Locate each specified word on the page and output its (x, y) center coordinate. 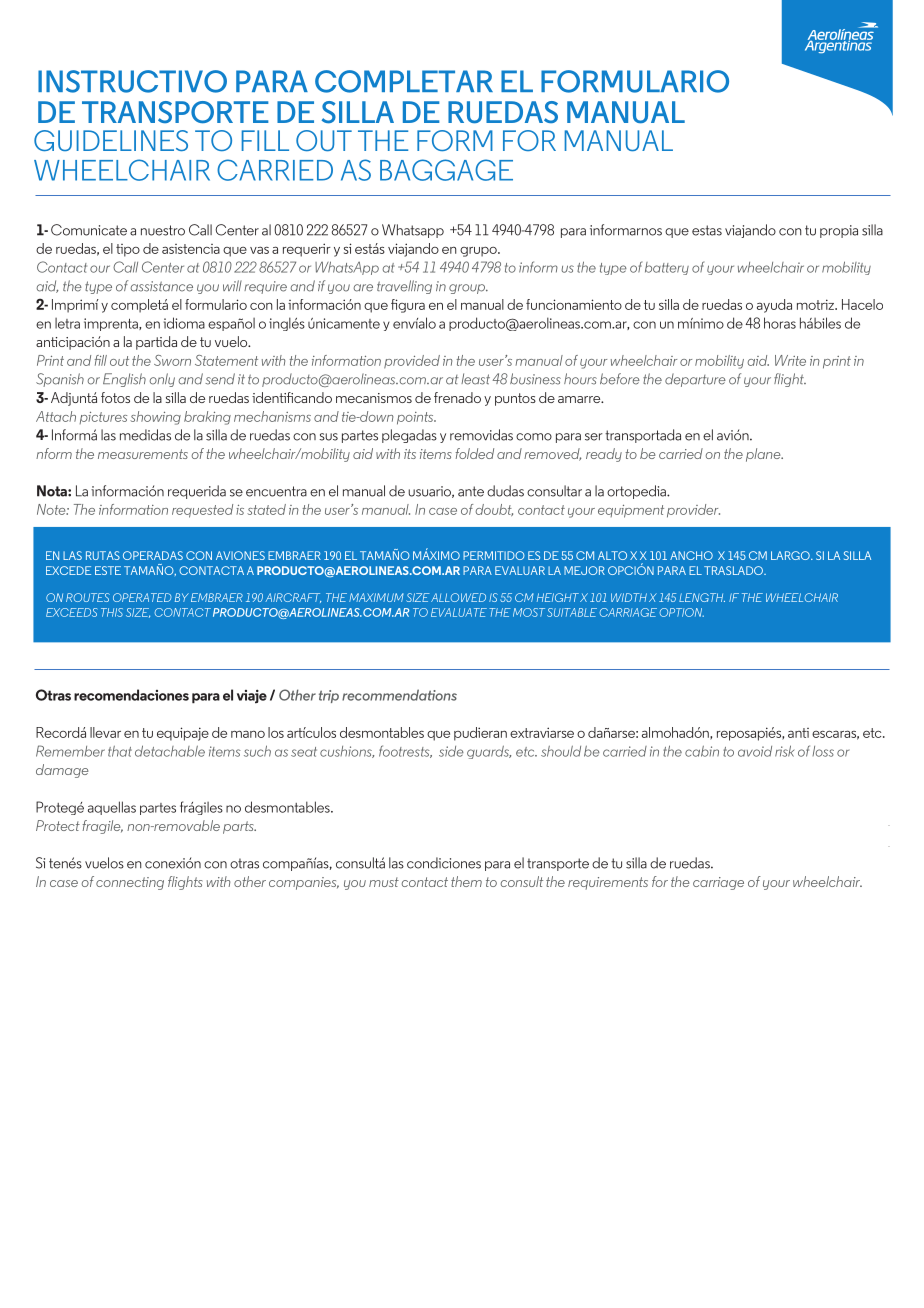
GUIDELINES (111, 140)
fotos (115, 397)
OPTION (681, 612)
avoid (755, 751)
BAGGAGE (446, 170)
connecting (130, 883)
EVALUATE (459, 612)
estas (707, 230)
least (475, 379)
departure (695, 380)
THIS (112, 612)
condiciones (444, 863)
